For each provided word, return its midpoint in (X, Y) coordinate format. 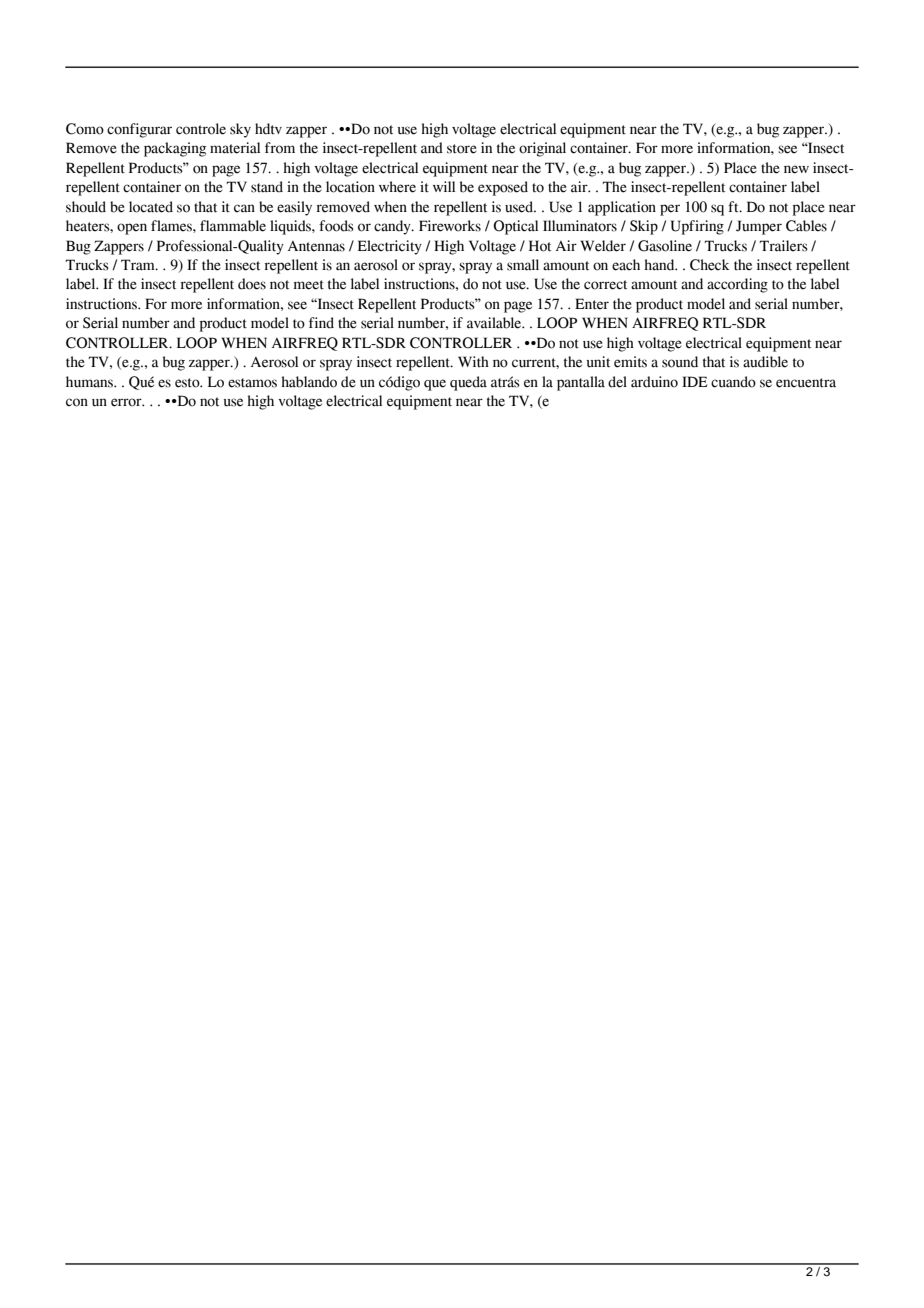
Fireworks (450, 226)
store (462, 149)
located (151, 207)
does (252, 284)
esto (188, 383)
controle (201, 129)
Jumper (759, 227)
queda (468, 383)
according (737, 285)
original (542, 149)
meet (309, 285)
